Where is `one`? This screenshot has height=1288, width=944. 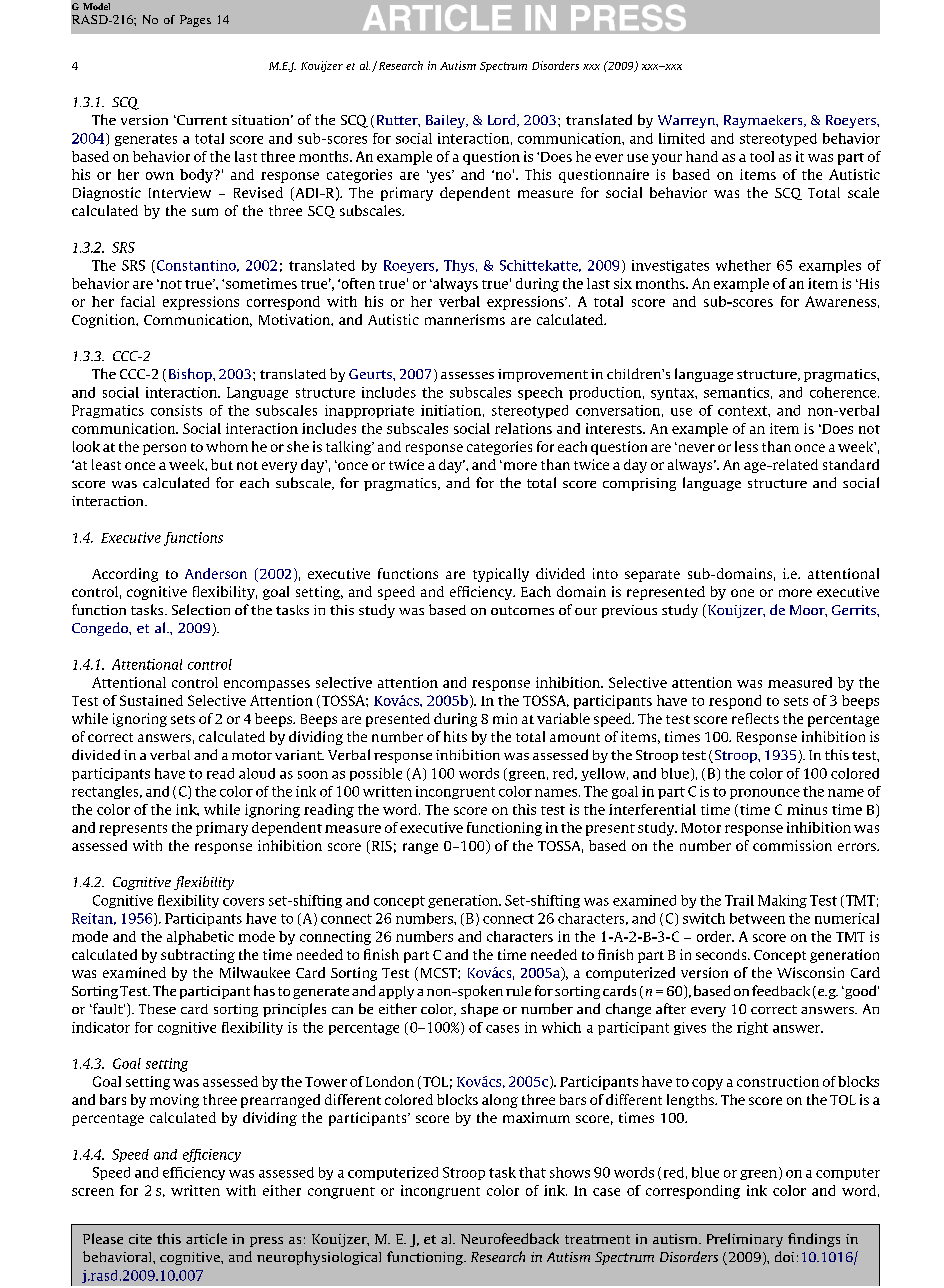 one is located at coordinates (742, 593).
